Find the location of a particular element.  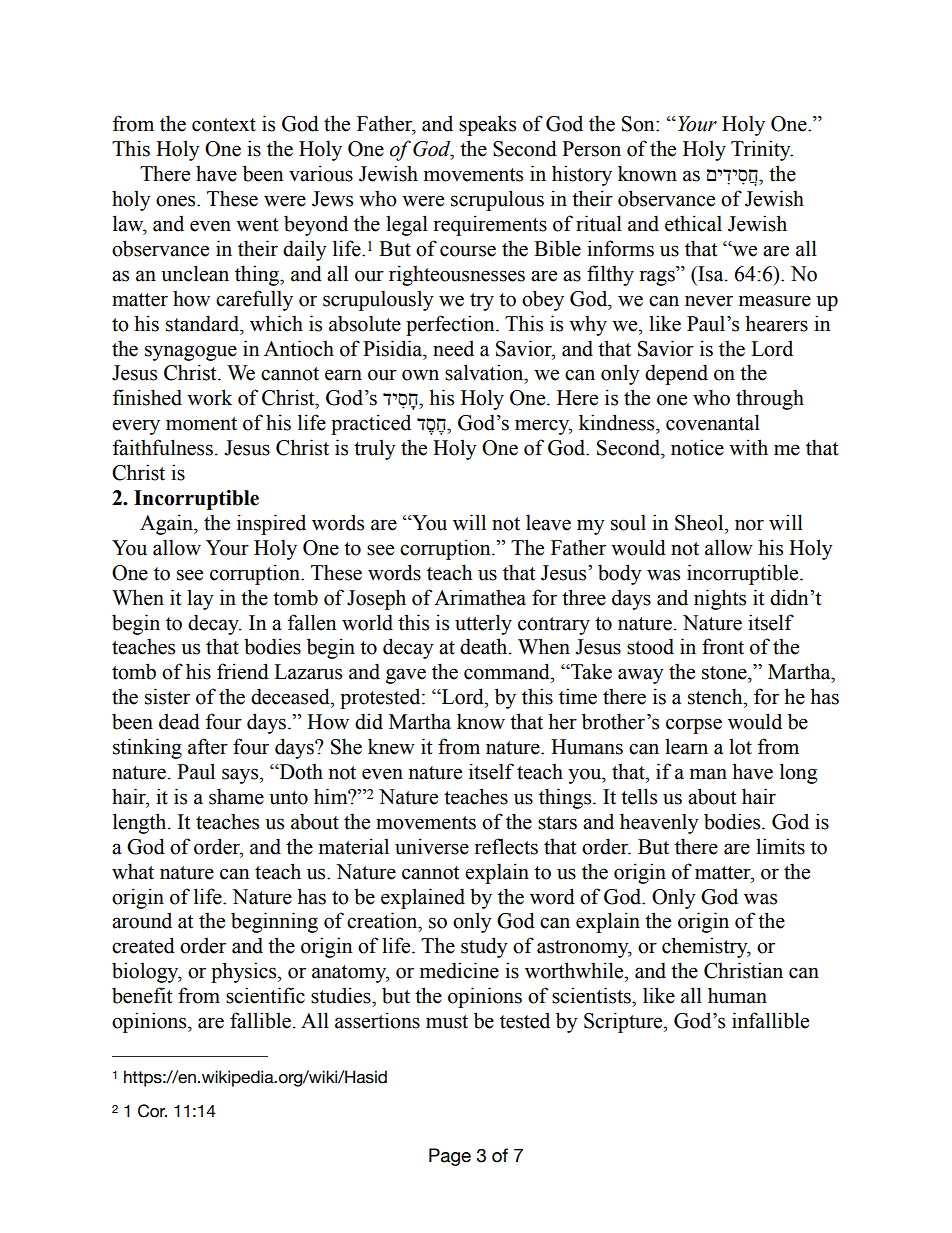

study is located at coordinates (484, 947).
